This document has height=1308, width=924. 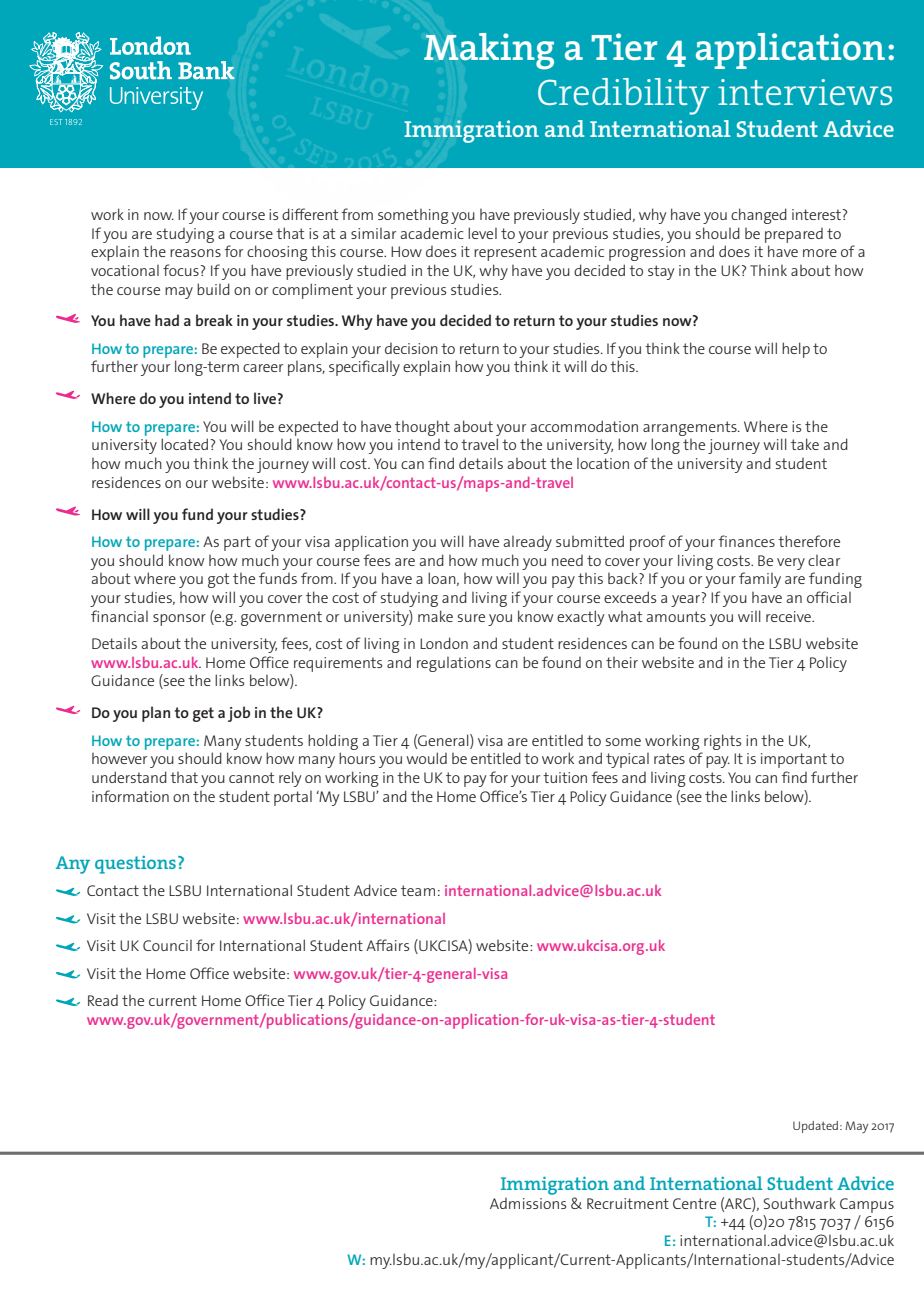 What do you see at coordinates (794, 760) in the document?
I see `important` at bounding box center [794, 760].
